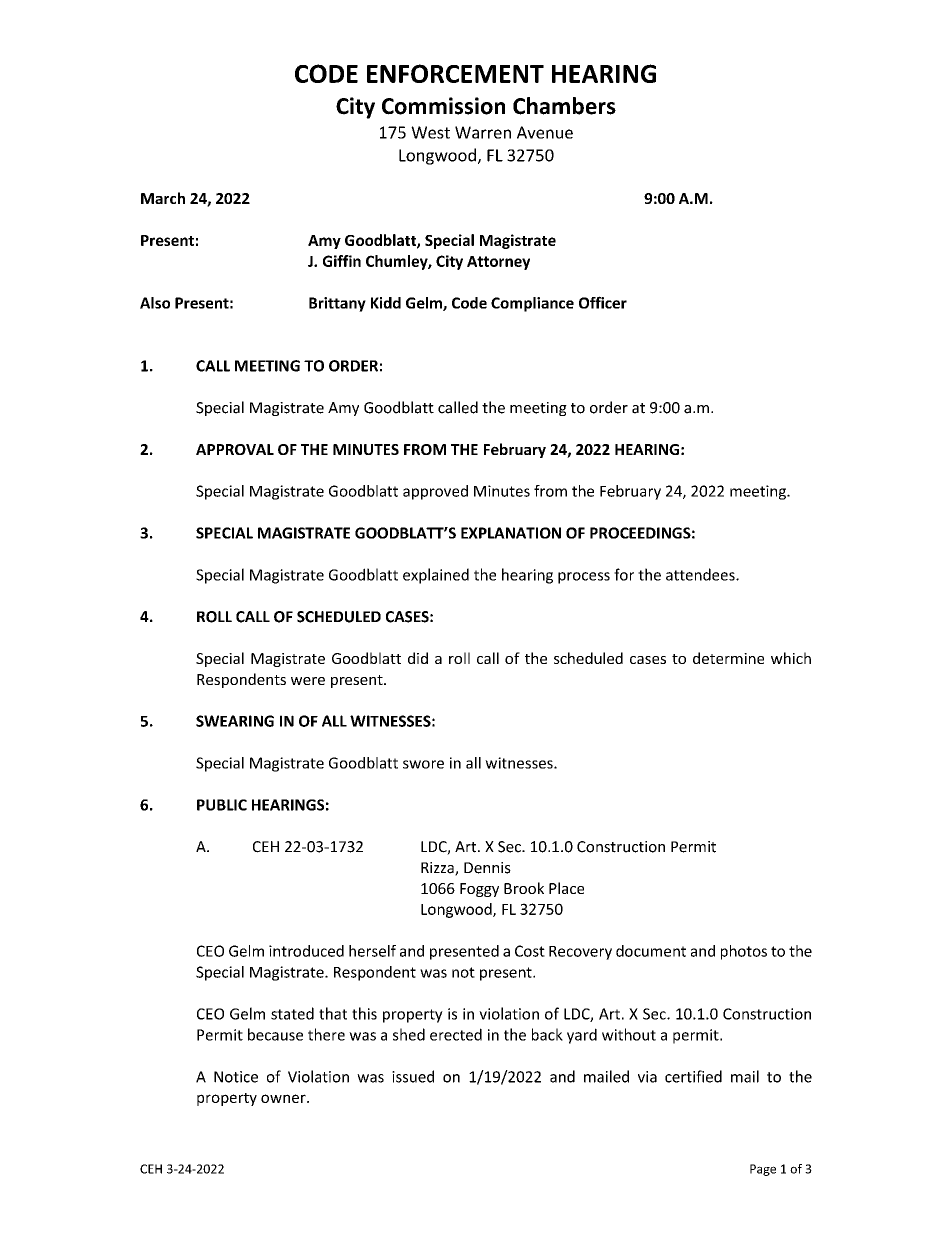  Describe the element at coordinates (413, 1076) in the image. I see `issued` at that location.
